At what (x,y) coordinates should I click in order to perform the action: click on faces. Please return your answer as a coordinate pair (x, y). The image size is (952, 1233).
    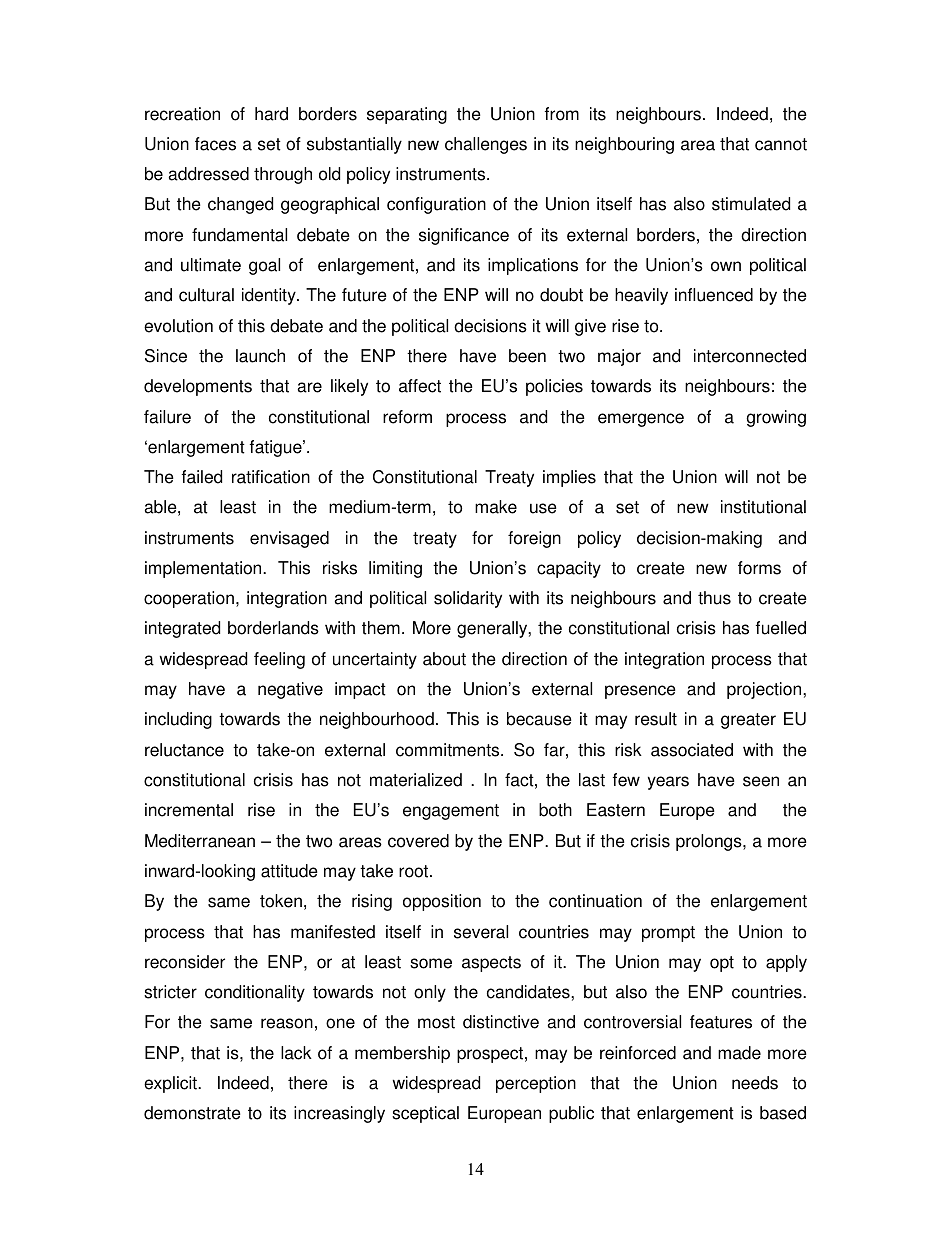
    Looking at the image, I should click on (215, 144).
